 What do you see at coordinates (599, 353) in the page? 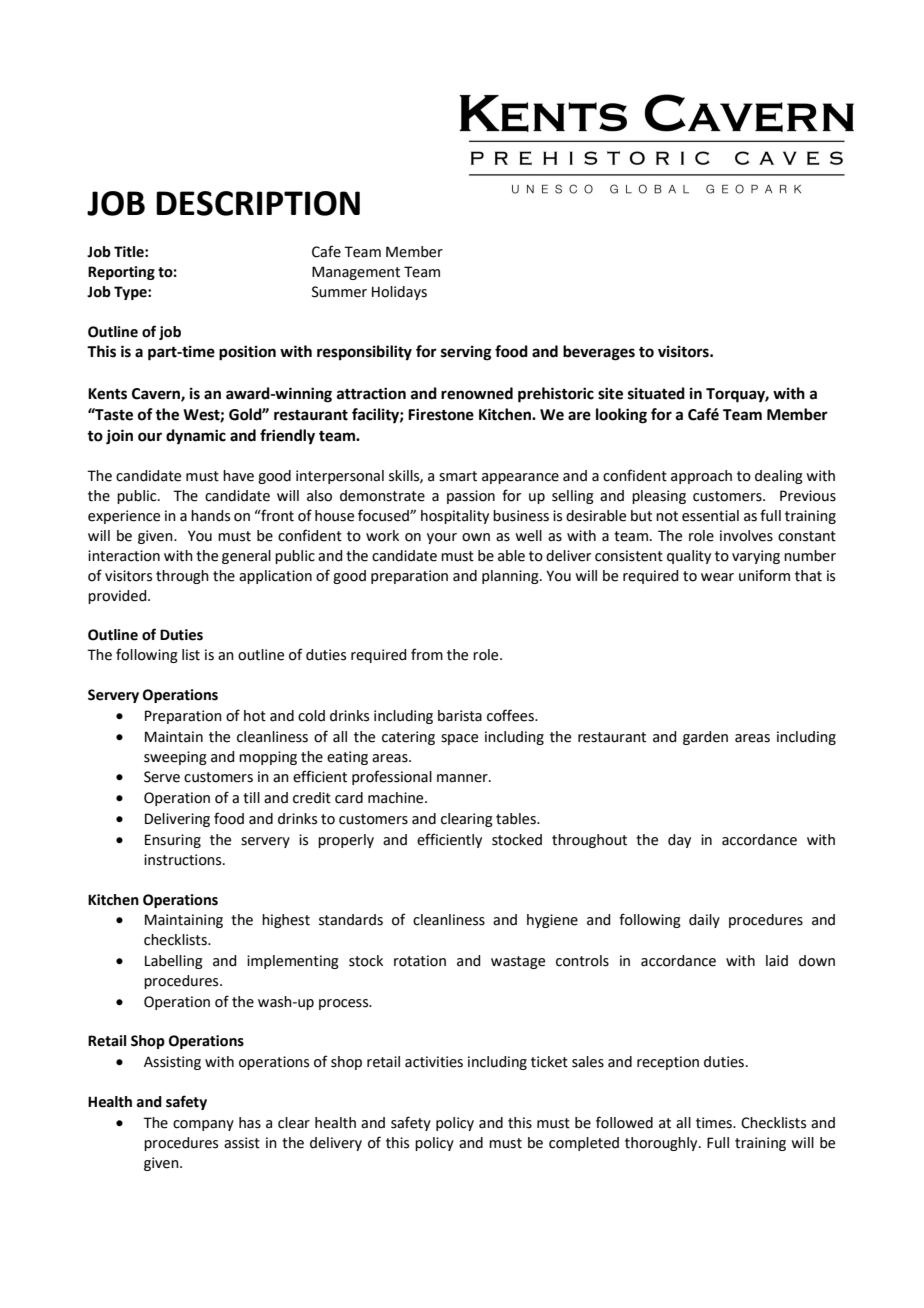
I see `beverages` at bounding box center [599, 353].
